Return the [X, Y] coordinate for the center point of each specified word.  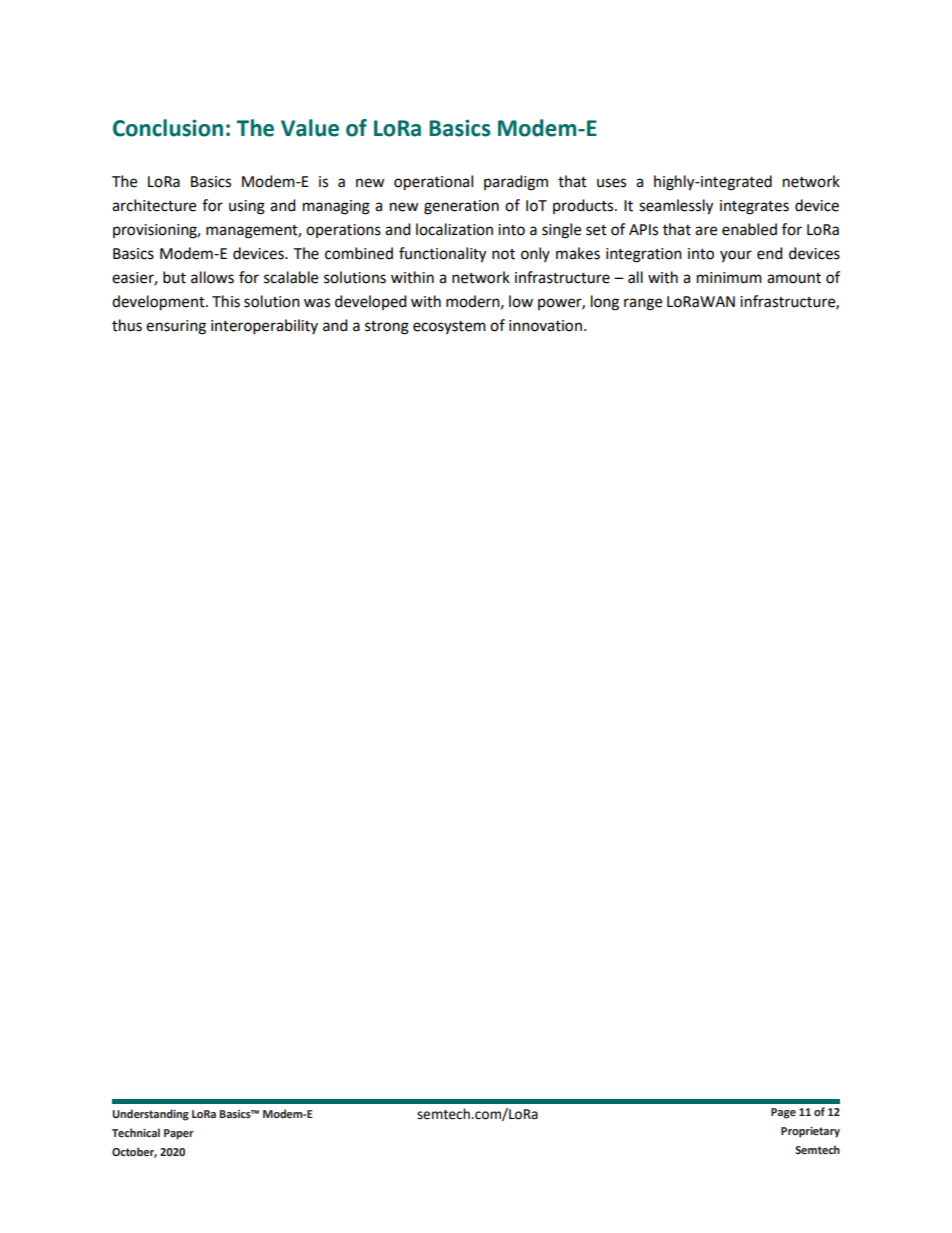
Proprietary [810, 1132]
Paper [179, 1134]
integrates [754, 207]
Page [783, 1113]
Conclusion [168, 128]
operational [433, 183]
